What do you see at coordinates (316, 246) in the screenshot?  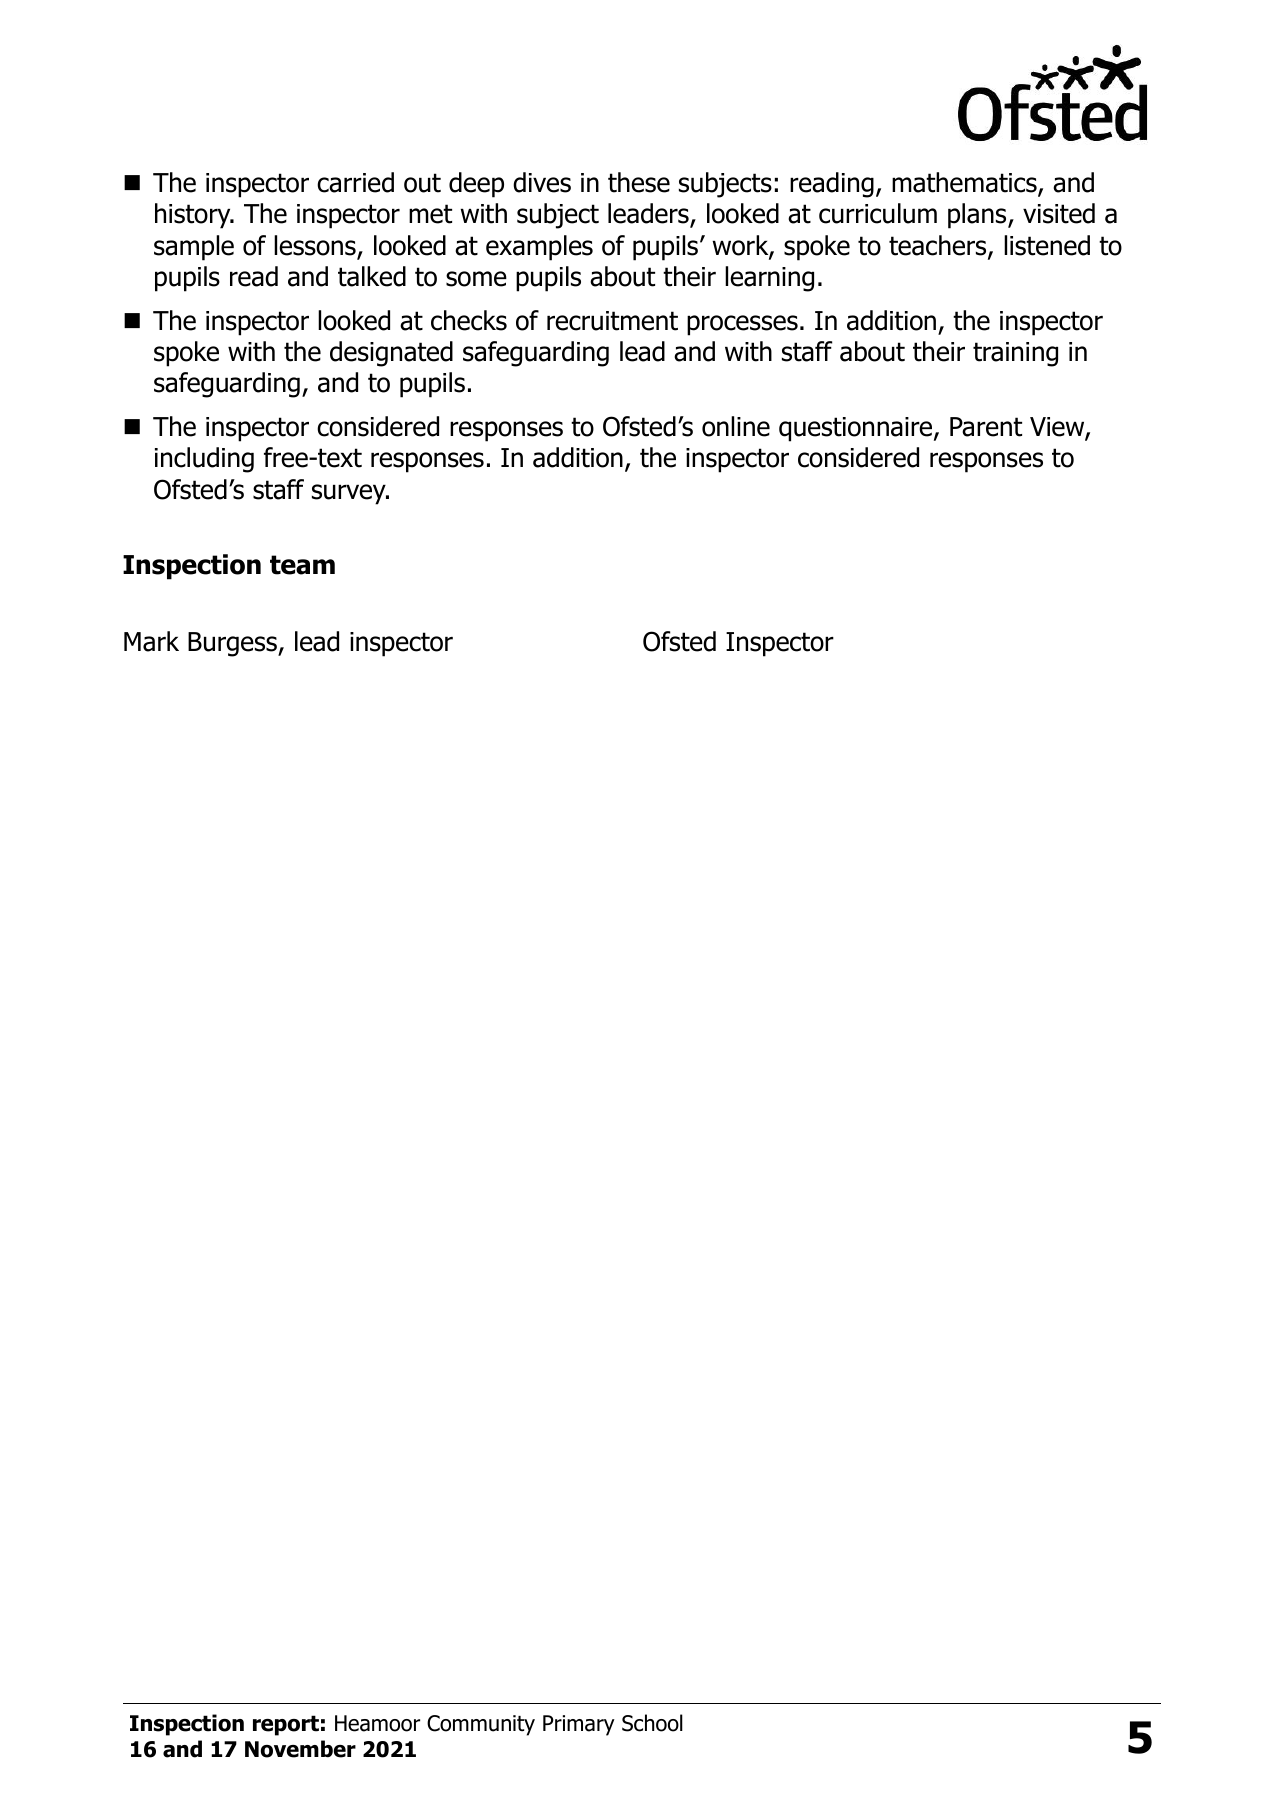 I see `lessons` at bounding box center [316, 246].
